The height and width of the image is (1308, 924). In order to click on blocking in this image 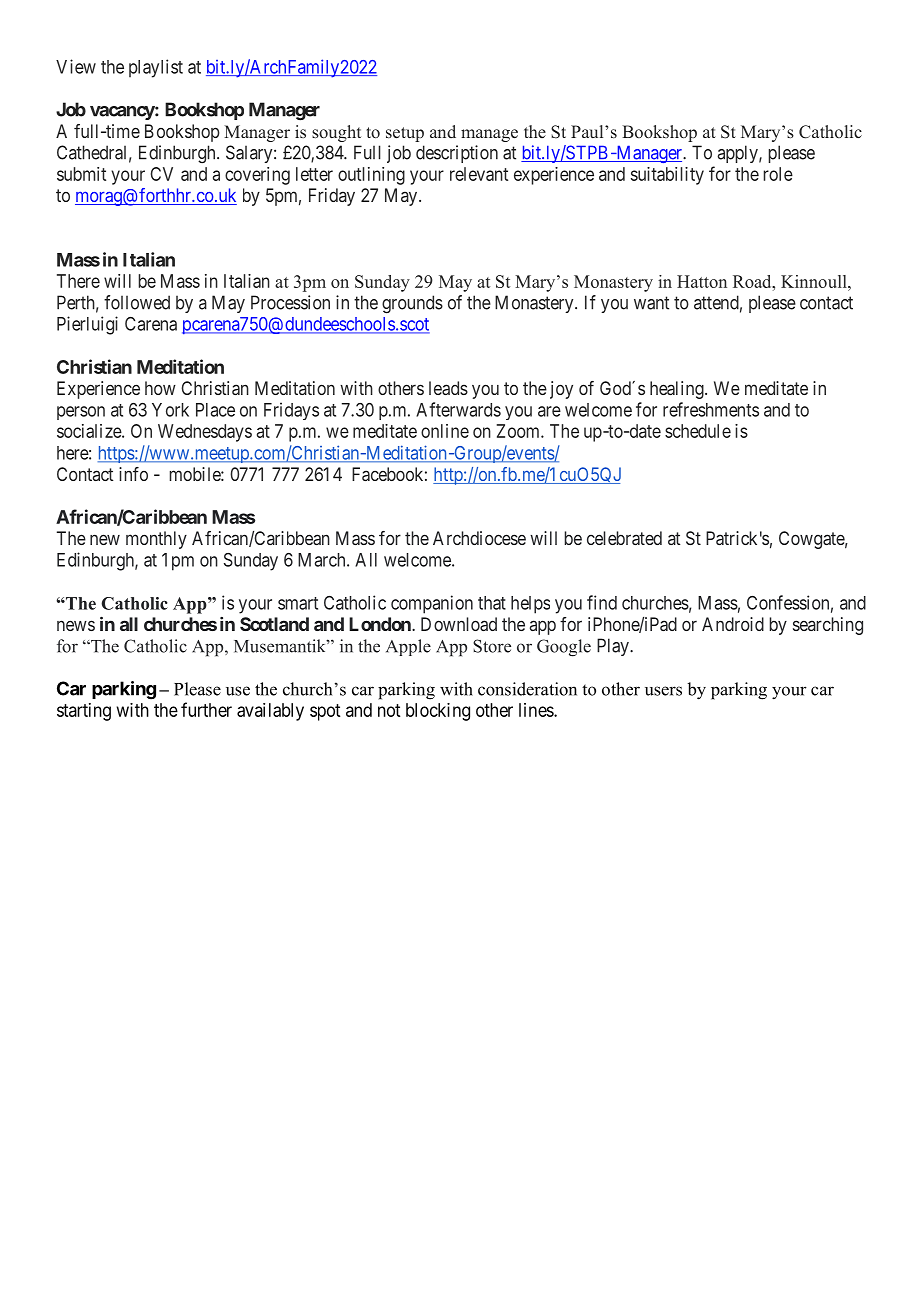, I will do `click(438, 712)`.
